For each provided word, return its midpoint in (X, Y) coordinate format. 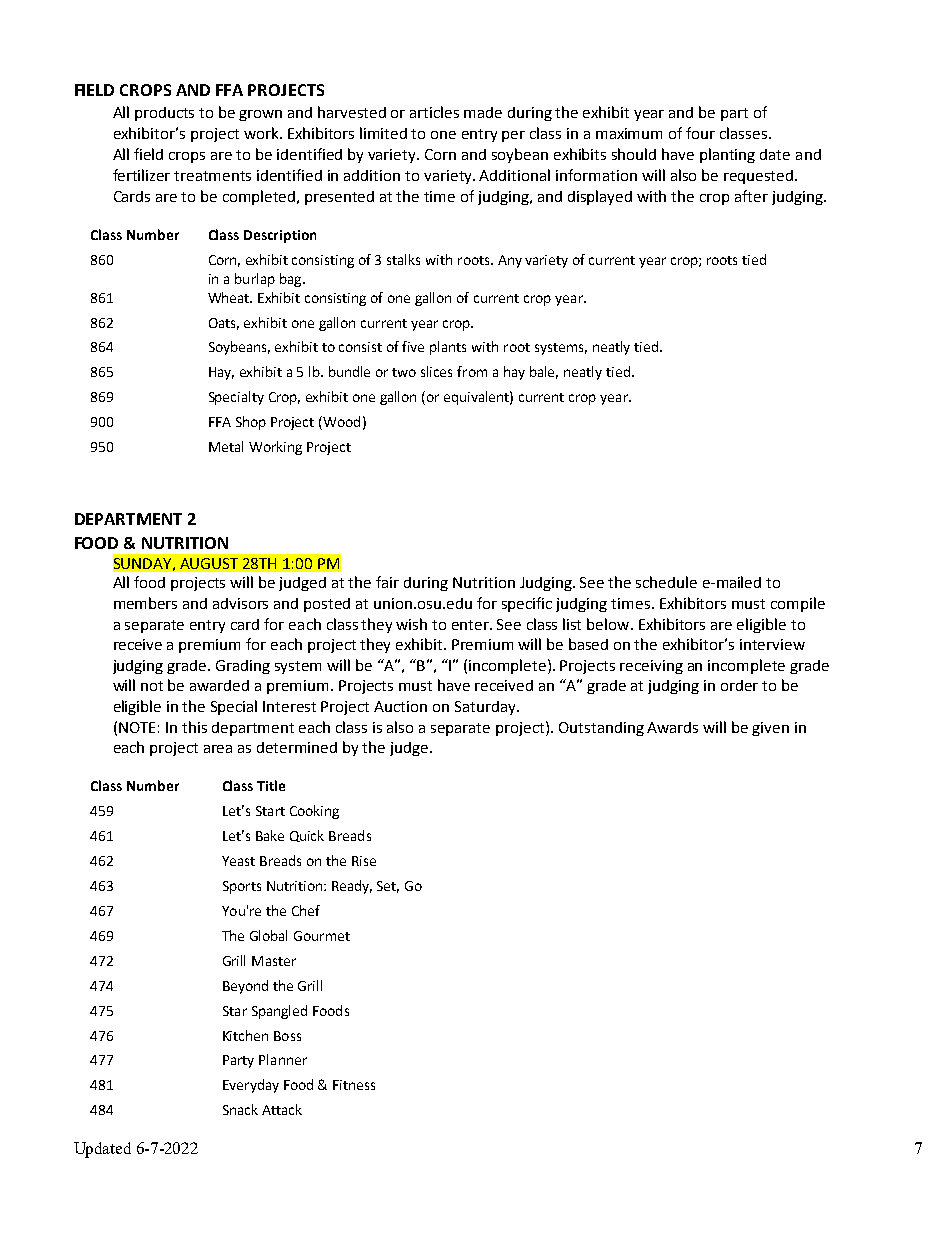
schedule (666, 582)
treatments (212, 176)
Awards (672, 727)
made (483, 112)
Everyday (251, 1086)
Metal (226, 446)
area (218, 749)
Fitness (354, 1085)
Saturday (486, 708)
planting (727, 155)
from (472, 371)
